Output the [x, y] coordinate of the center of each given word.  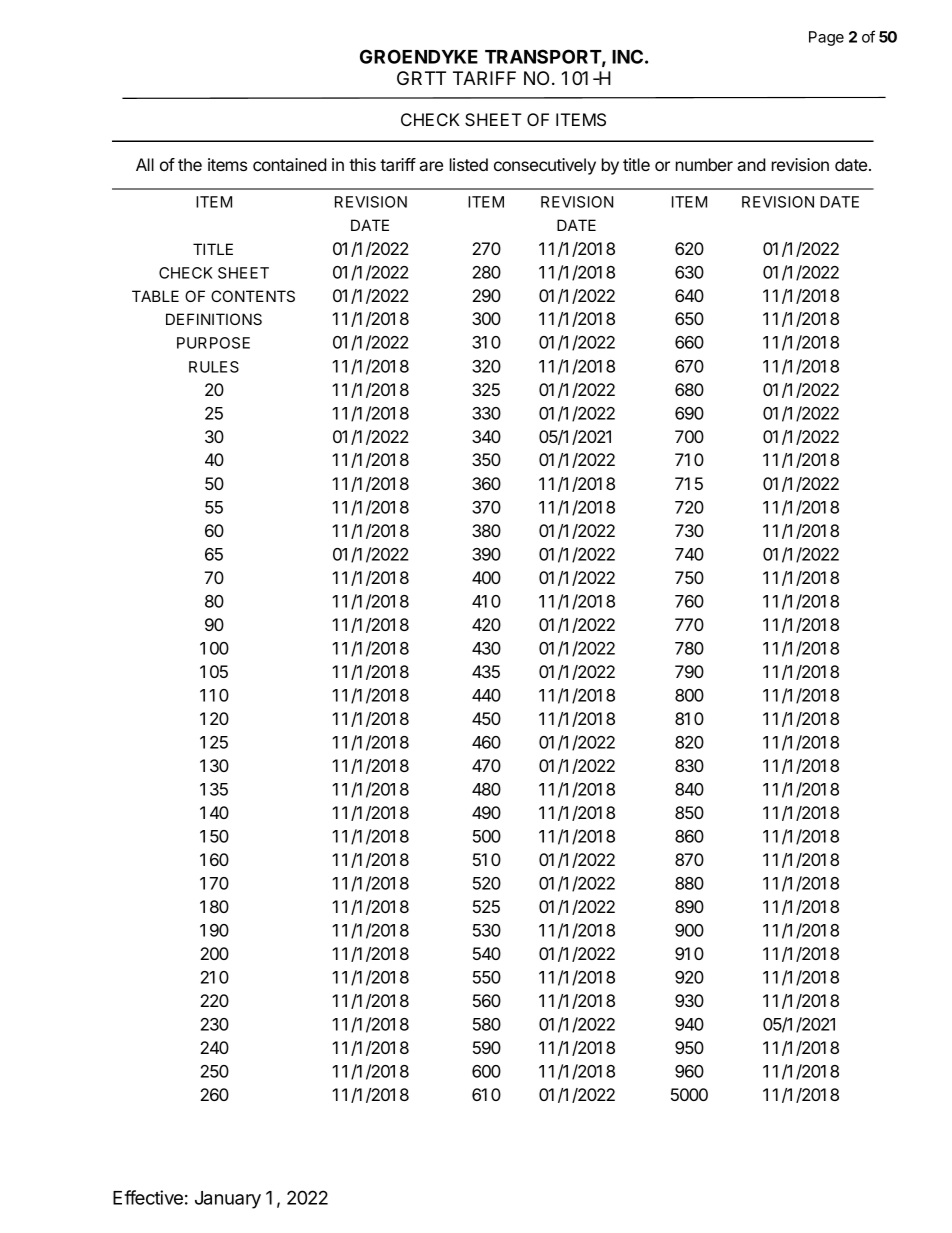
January [228, 1200]
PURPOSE [213, 343]
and [752, 164]
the [190, 164]
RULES [214, 367]
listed [469, 164]
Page [826, 38]
